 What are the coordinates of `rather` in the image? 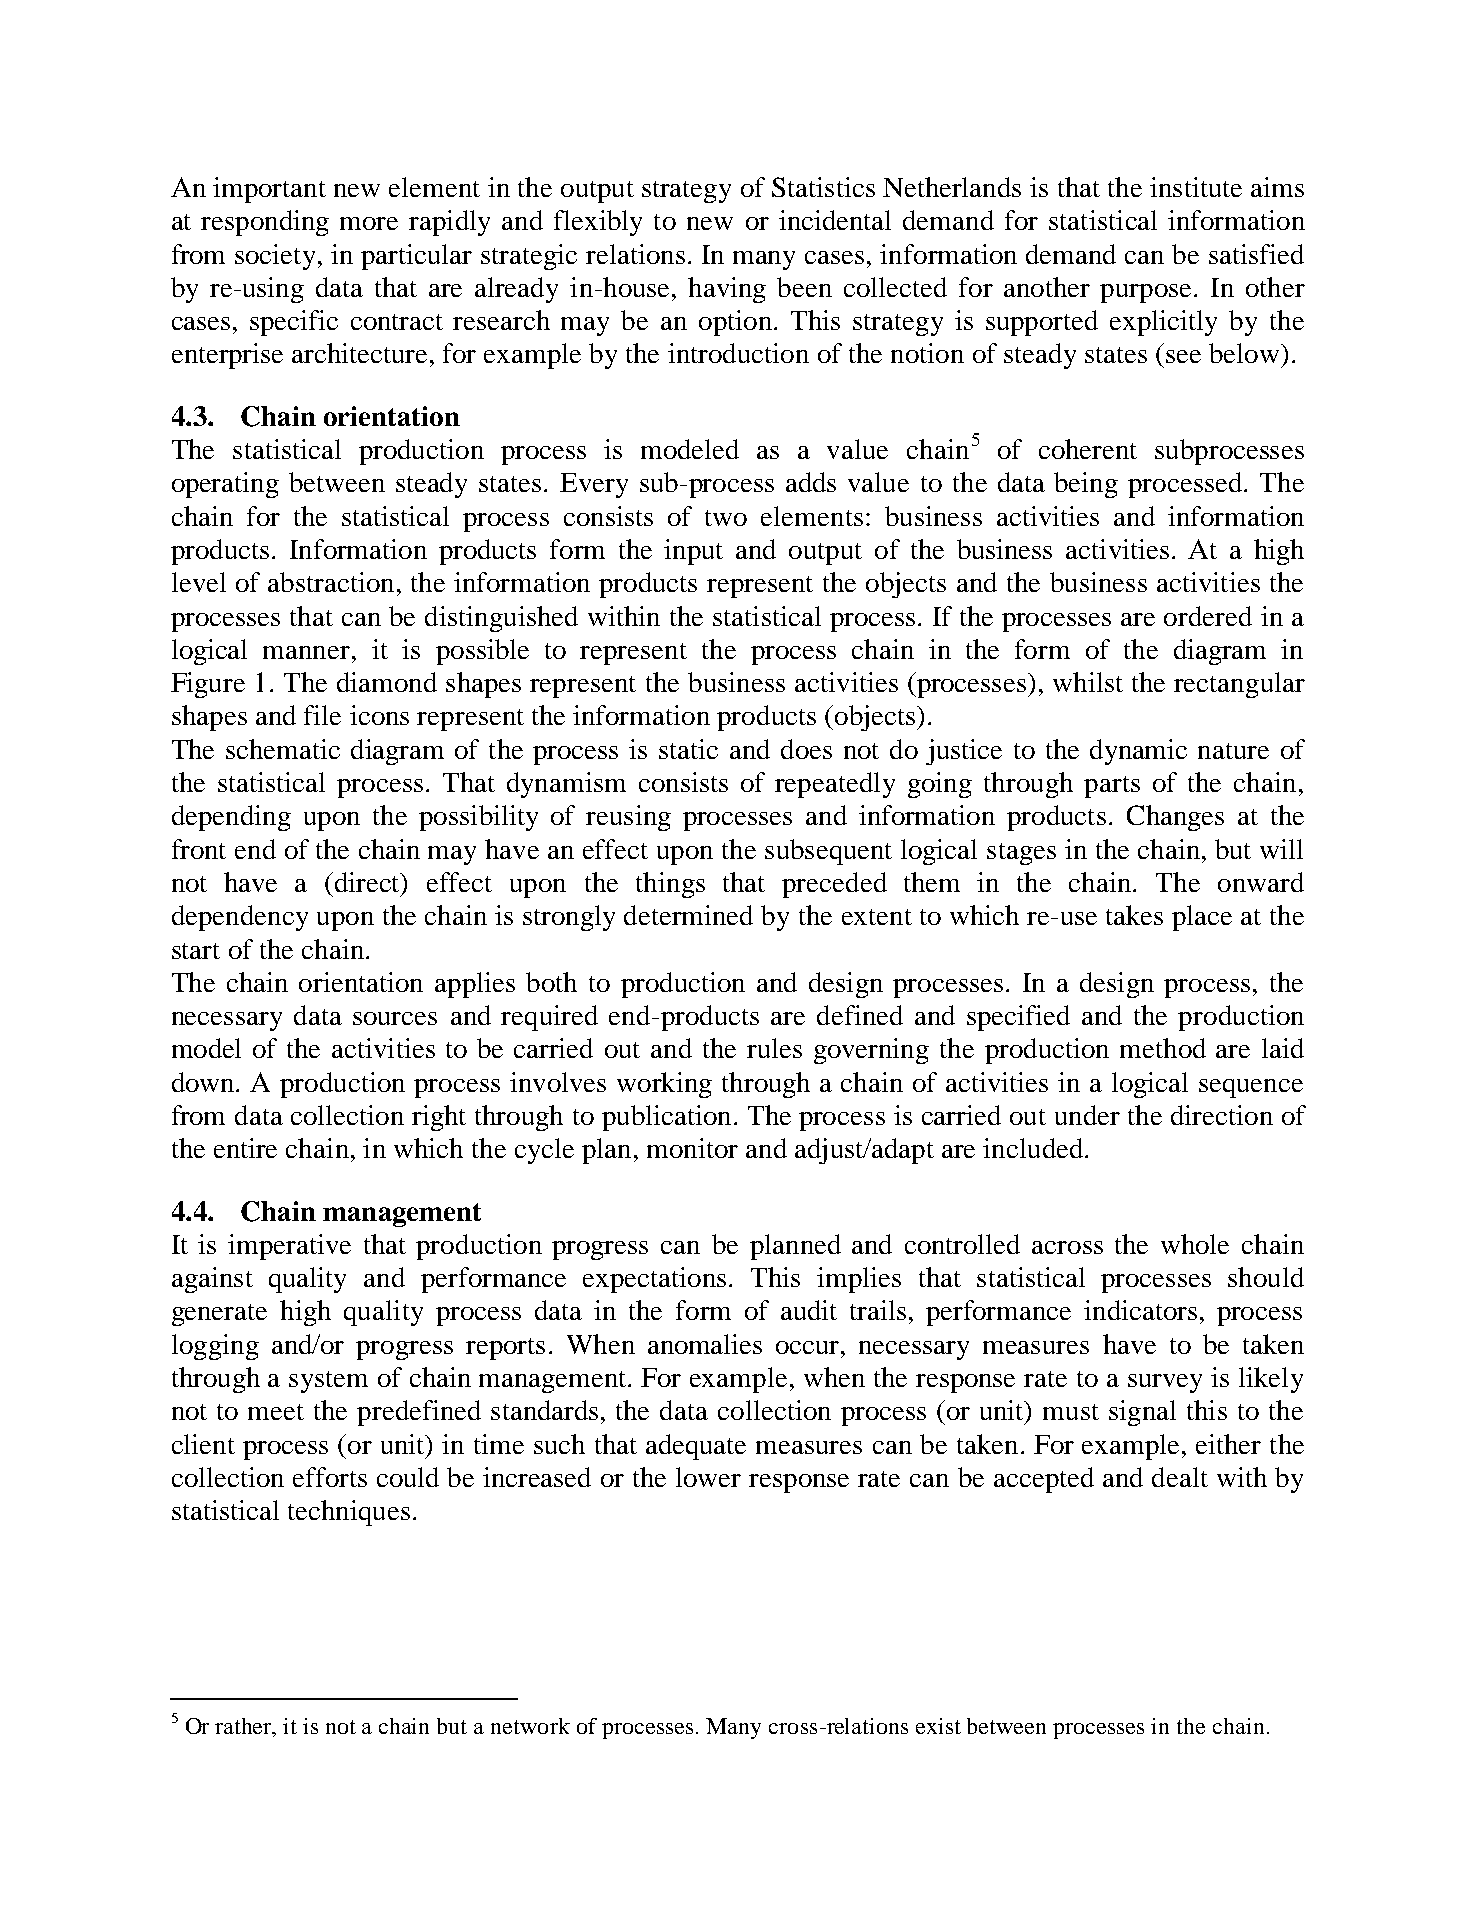 It's located at (245, 1727).
